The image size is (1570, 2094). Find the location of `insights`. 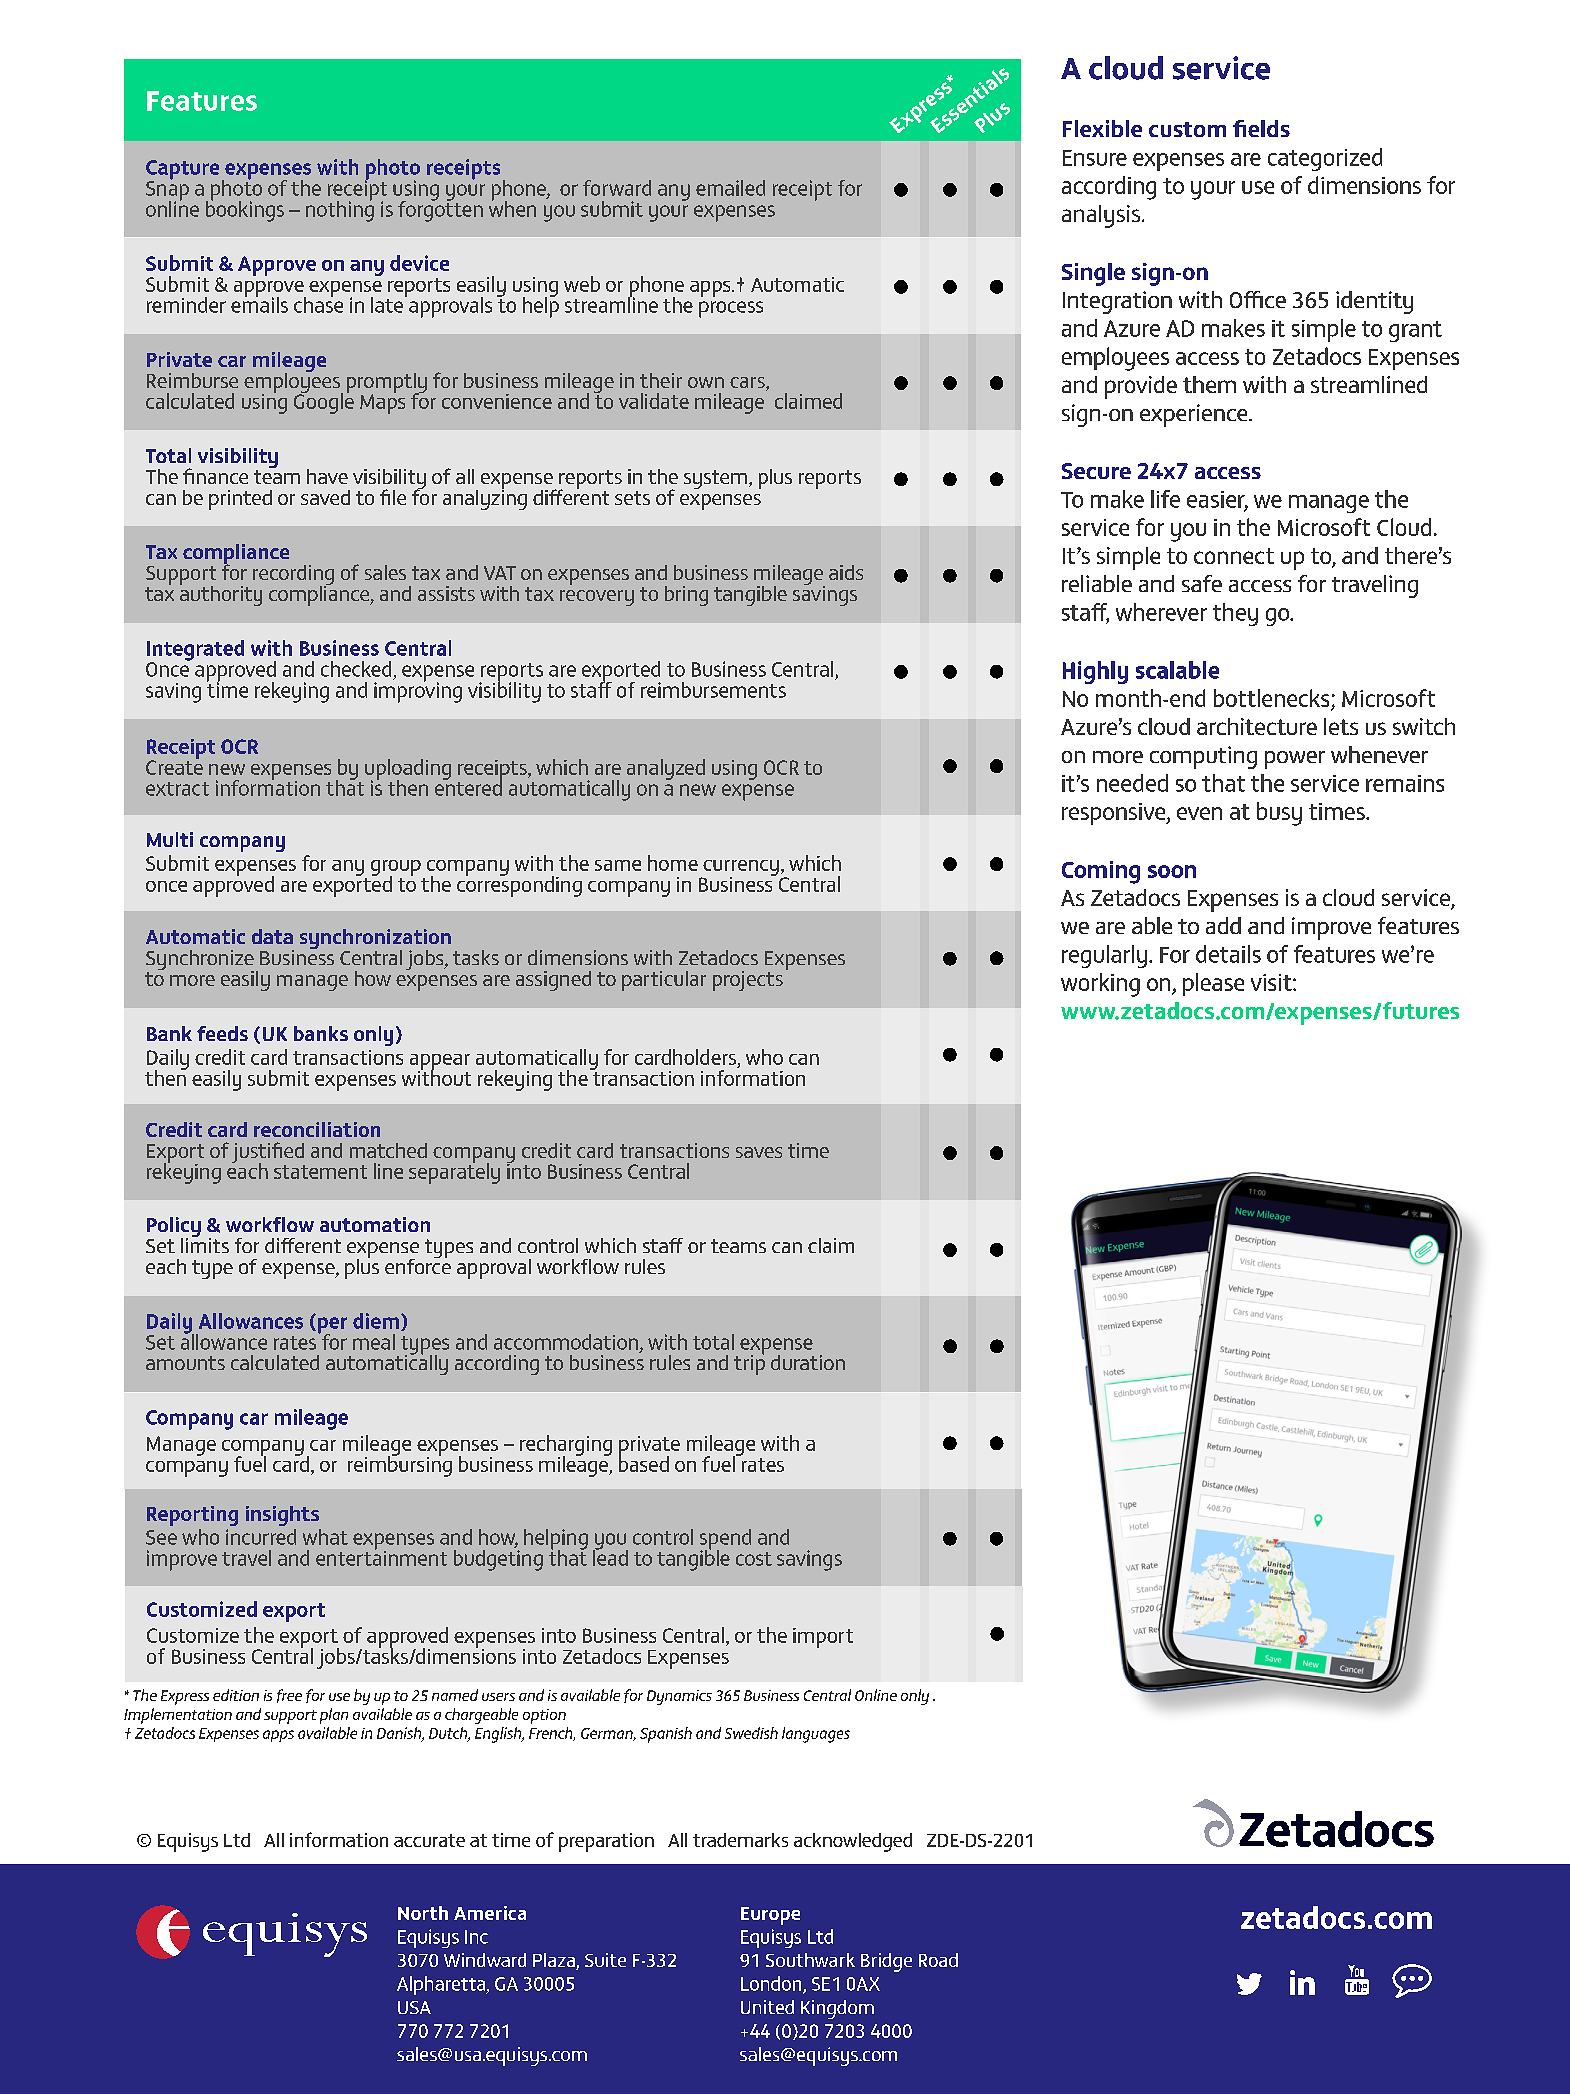

insights is located at coordinates (282, 1516).
